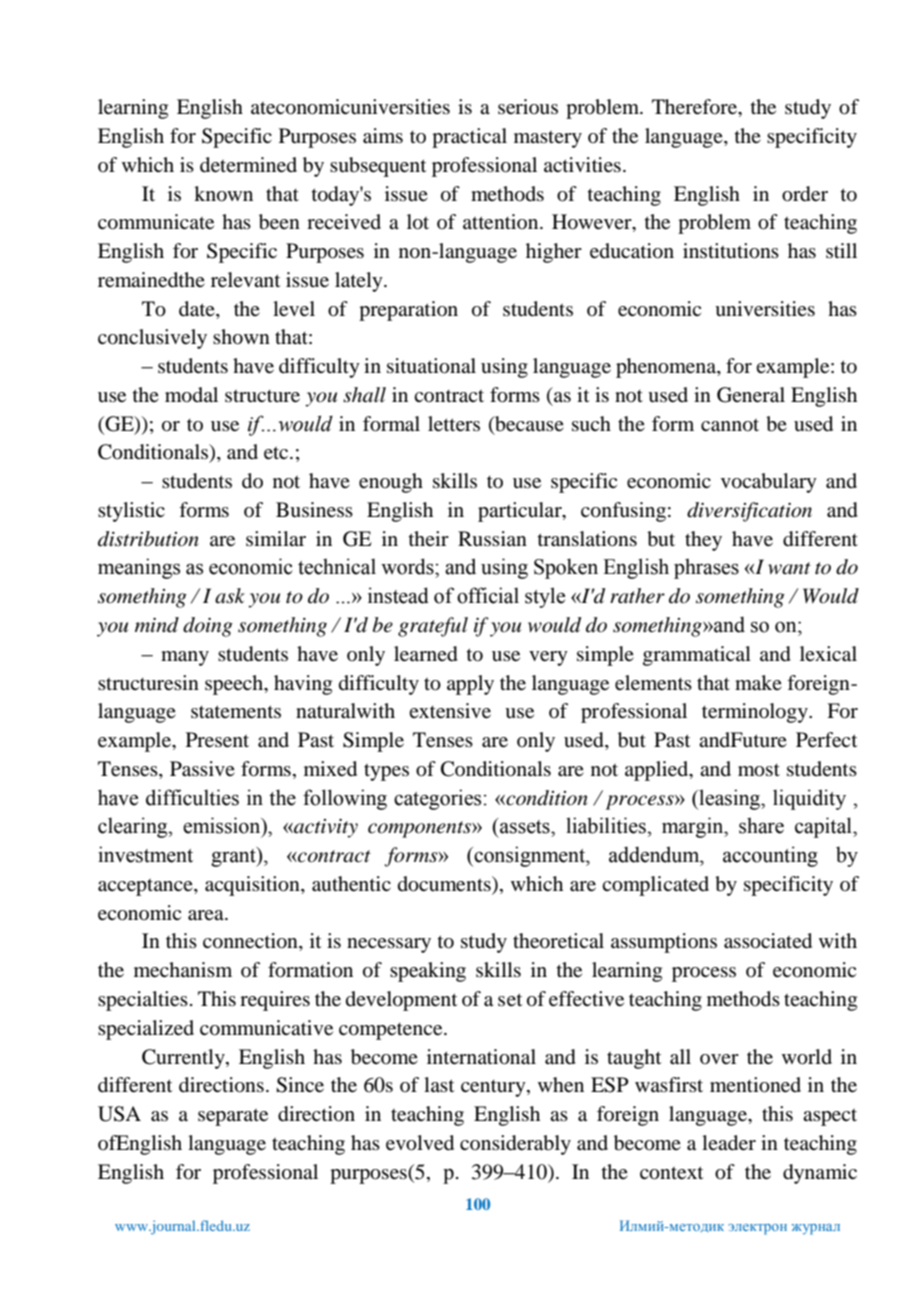 The height and width of the screenshot is (1308, 924). I want to click on determined, so click(248, 165).
